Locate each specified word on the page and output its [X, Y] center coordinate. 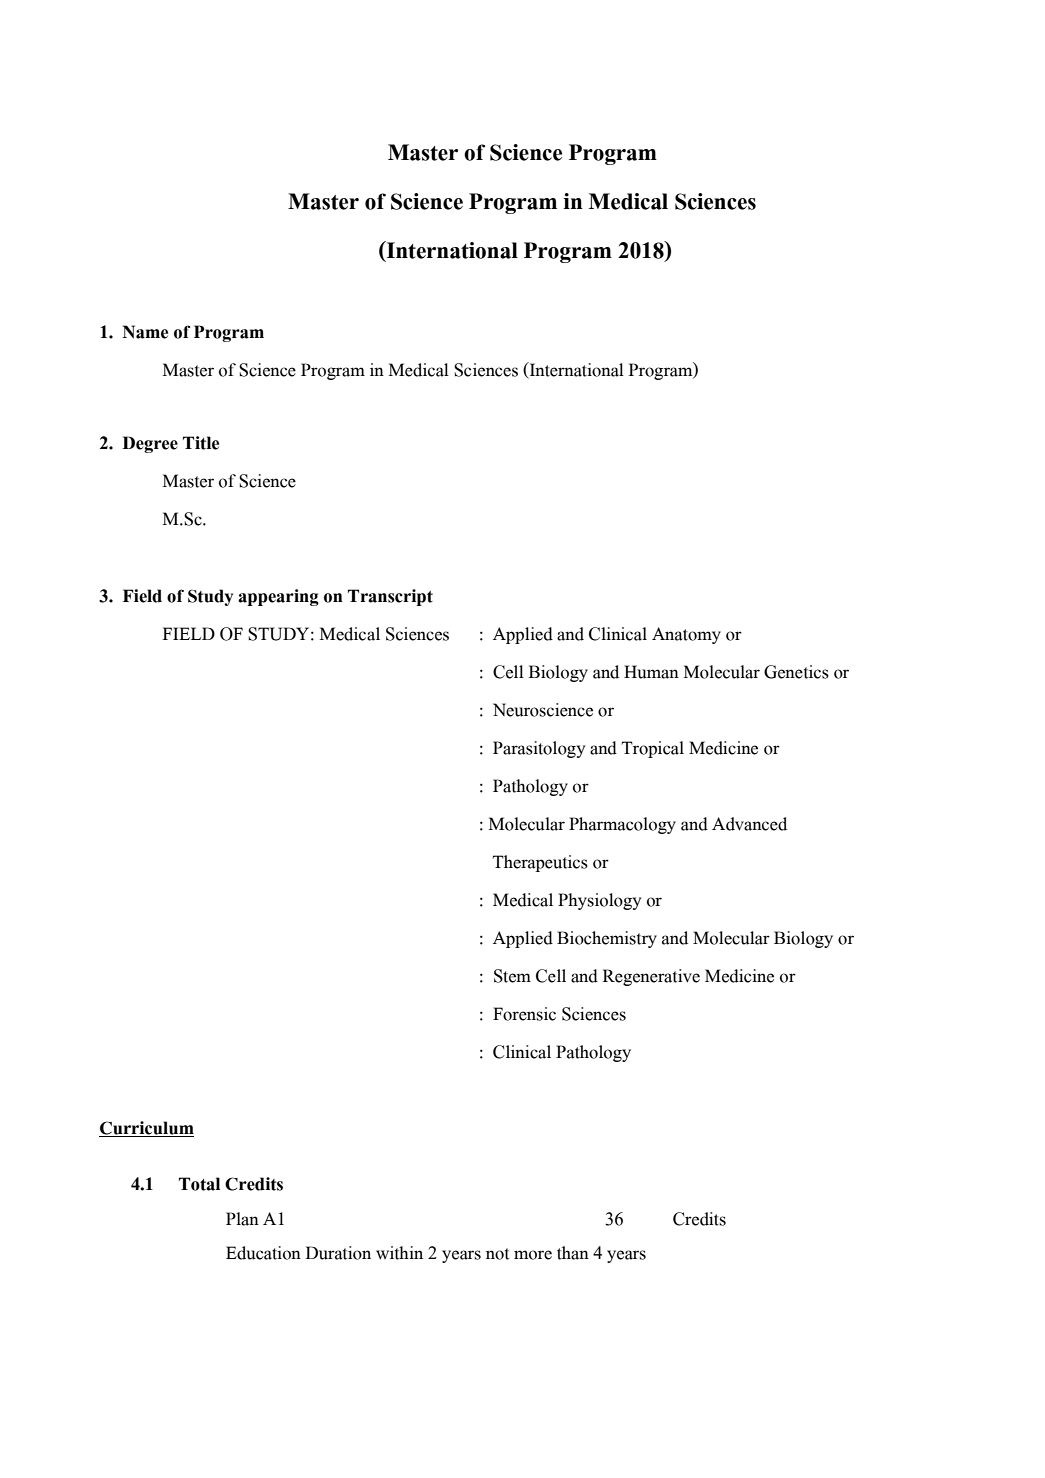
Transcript [390, 597]
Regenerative [651, 977]
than [573, 1253]
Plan [242, 1219]
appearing [278, 597]
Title [201, 443]
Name [145, 332]
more [533, 1255]
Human [651, 672]
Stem [512, 976]
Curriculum [146, 1129]
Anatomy [686, 635]
